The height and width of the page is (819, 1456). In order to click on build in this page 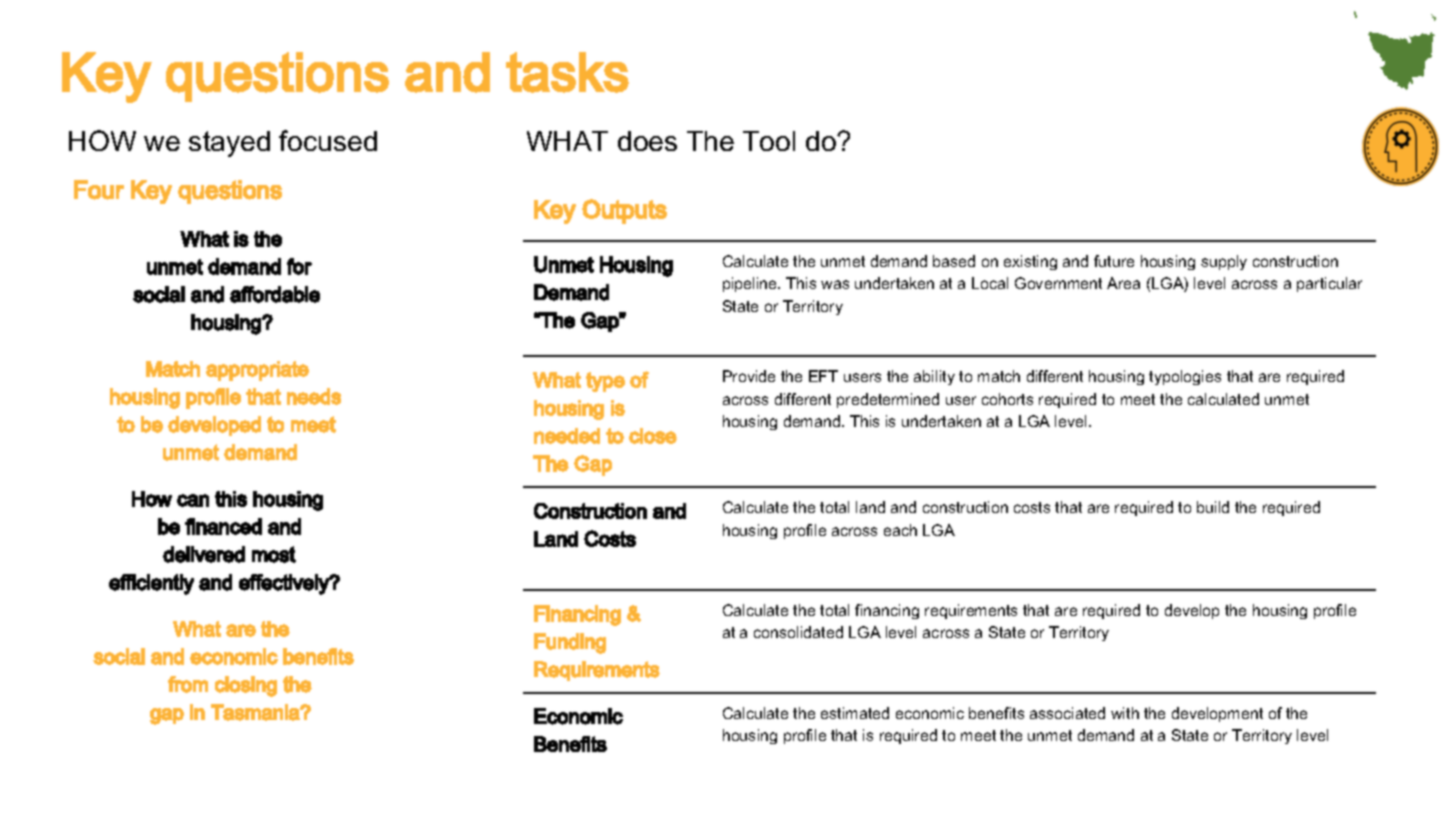, I will do `click(1213, 507)`.
